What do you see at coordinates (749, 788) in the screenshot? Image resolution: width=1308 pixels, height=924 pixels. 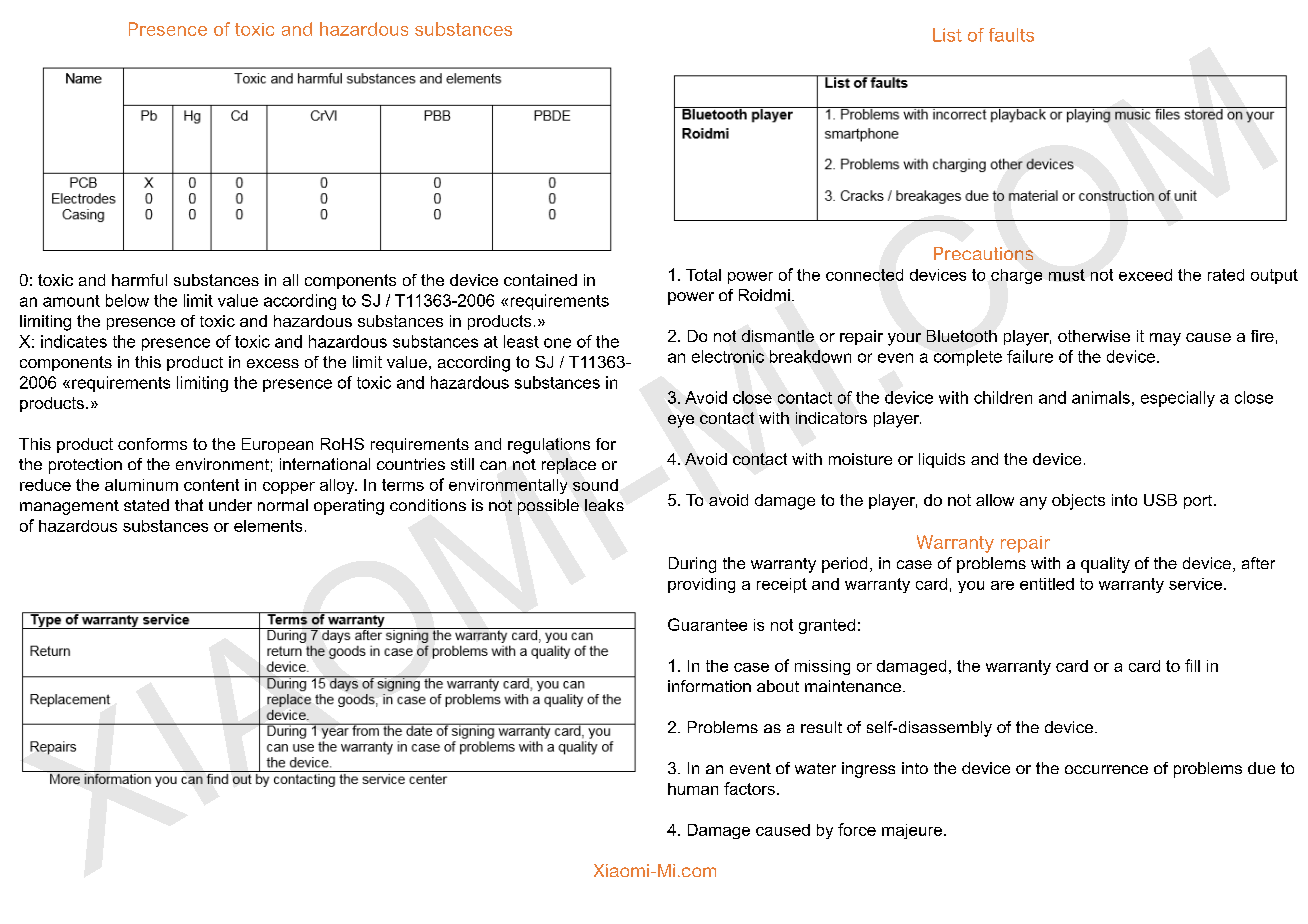 I see `factors` at bounding box center [749, 788].
